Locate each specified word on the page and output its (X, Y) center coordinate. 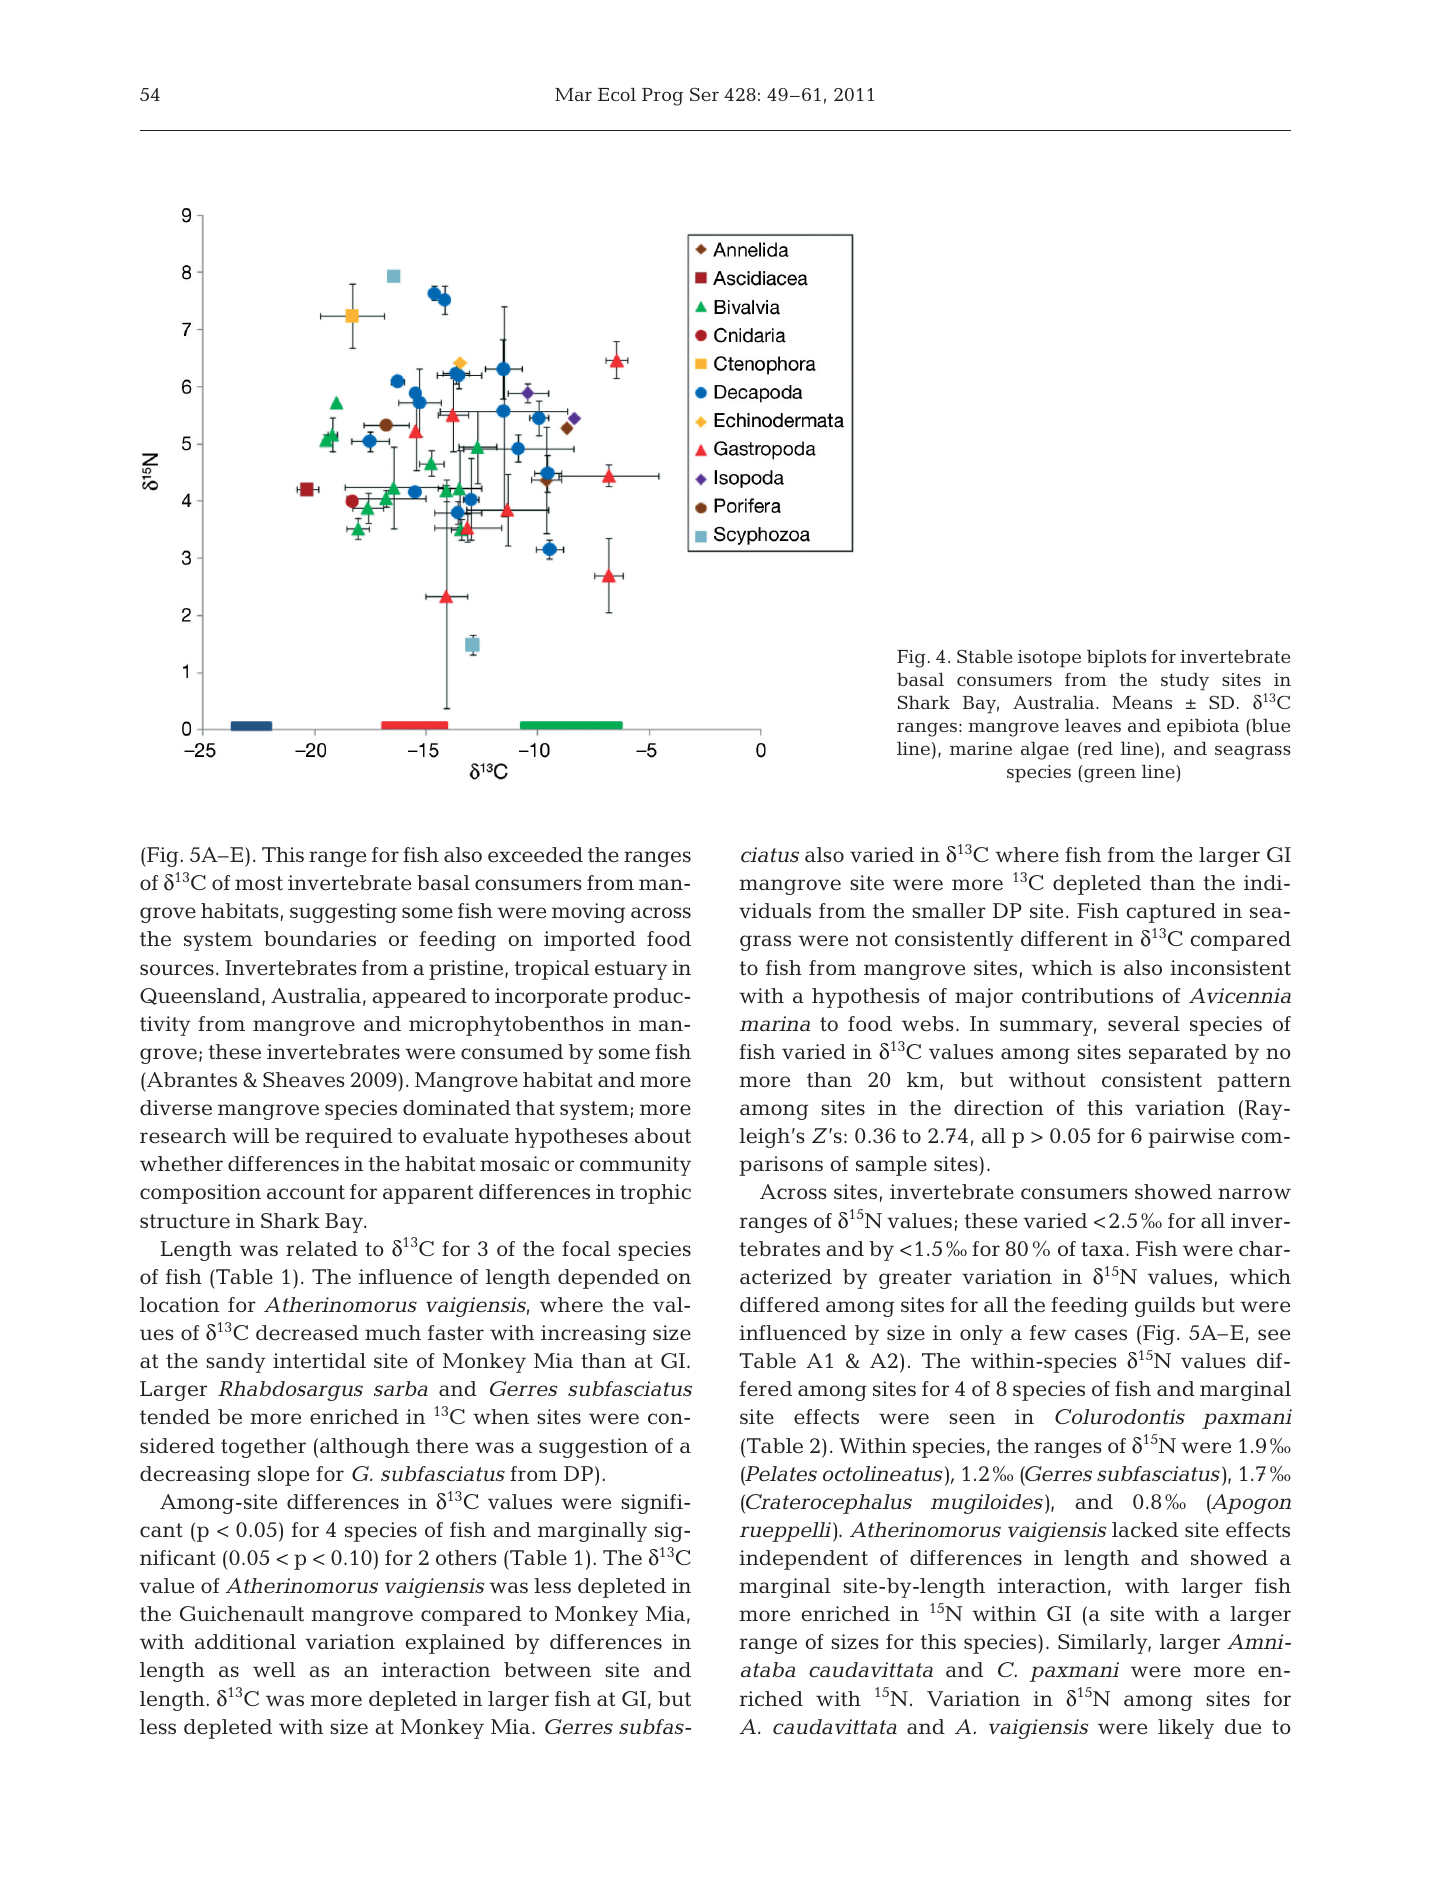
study (1185, 682)
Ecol (617, 94)
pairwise (1191, 1138)
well (274, 1670)
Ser (704, 94)
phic (669, 1194)
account (306, 1192)
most (259, 883)
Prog (662, 97)
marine (981, 748)
